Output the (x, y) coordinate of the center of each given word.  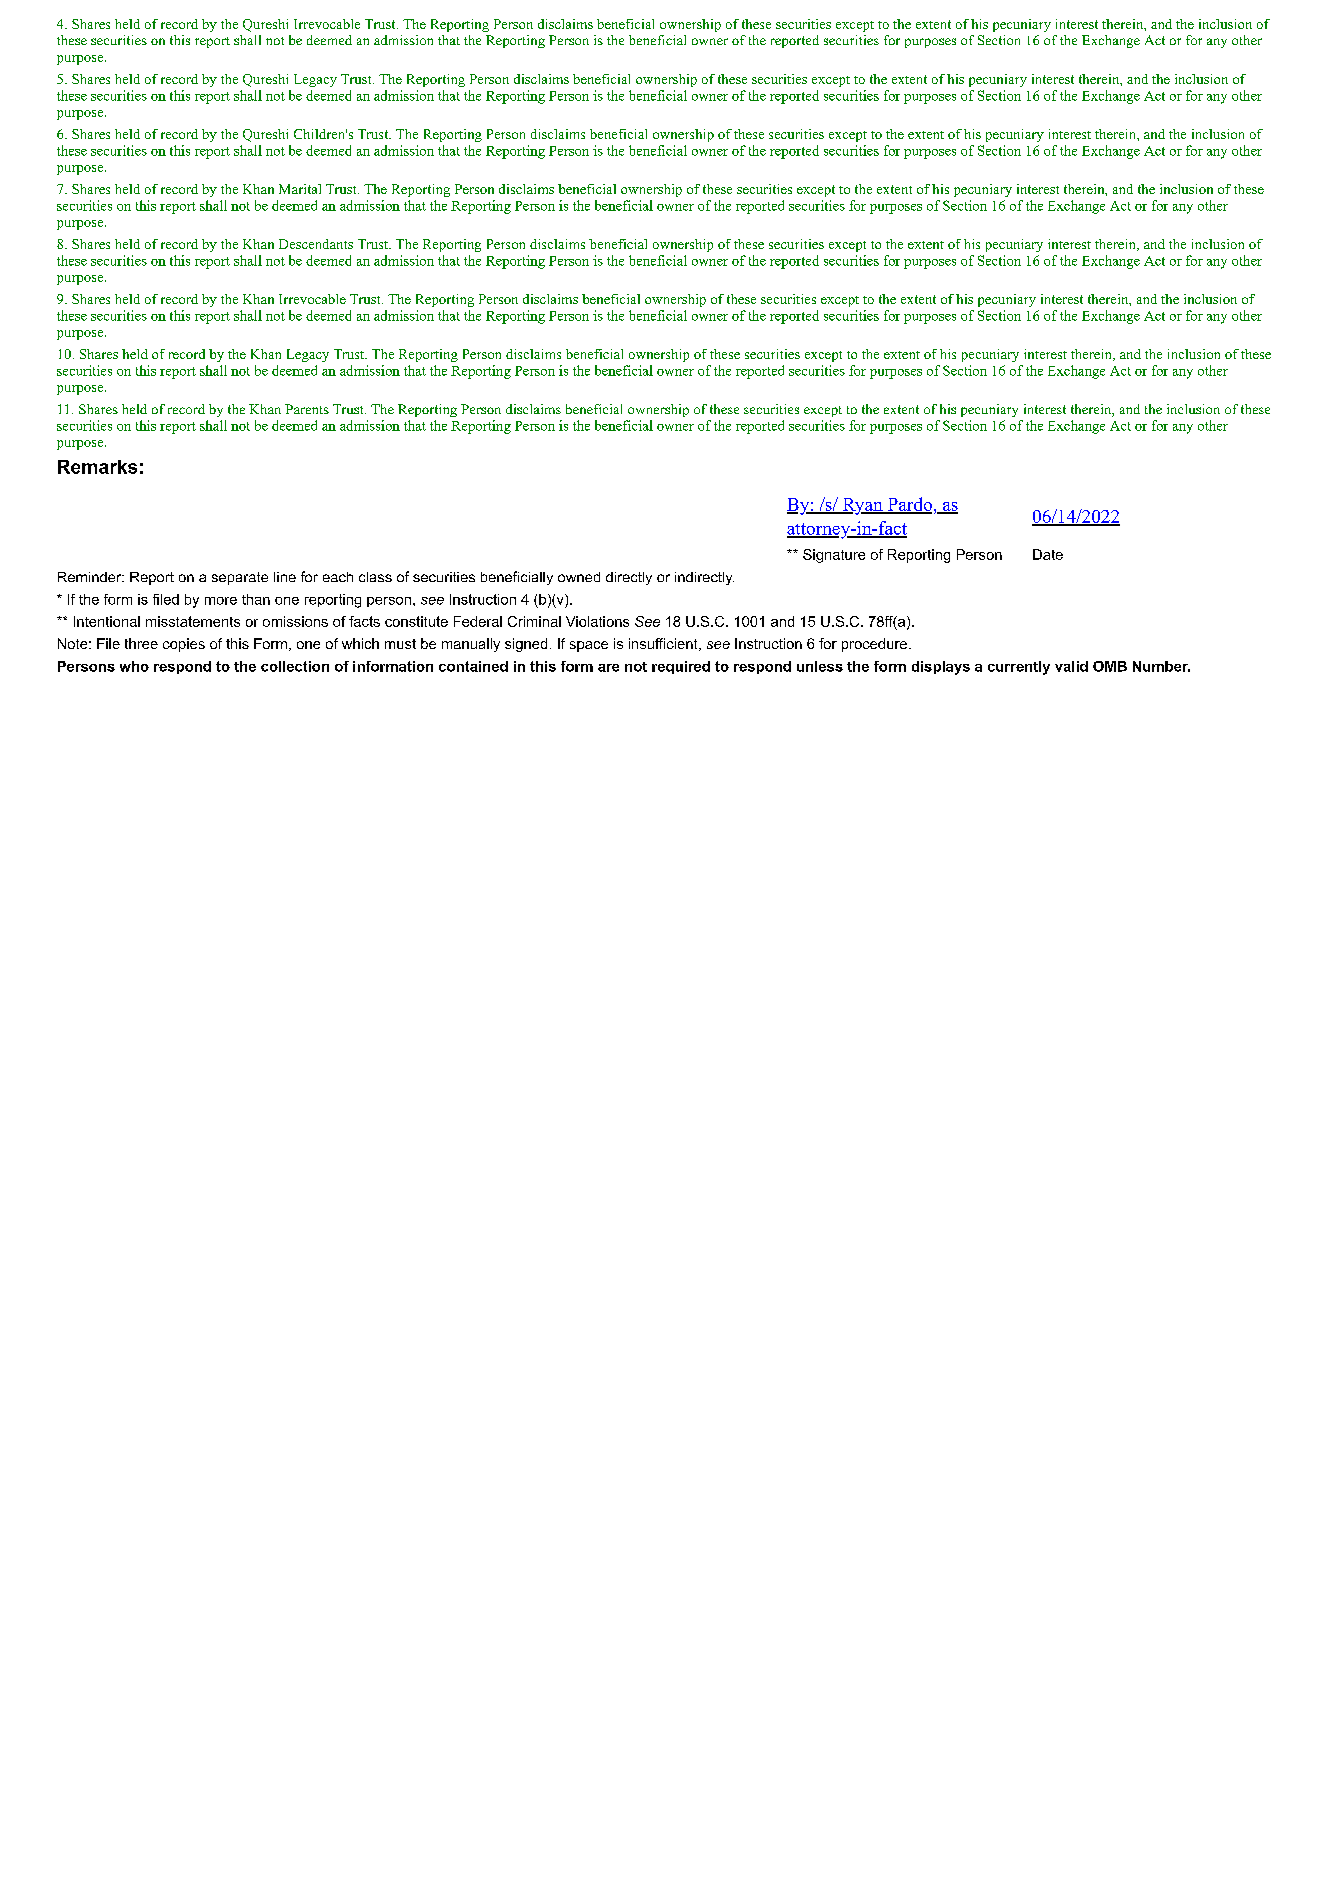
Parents (307, 409)
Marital (300, 189)
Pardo (908, 505)
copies (184, 645)
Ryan (862, 506)
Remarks (97, 467)
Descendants (316, 244)
